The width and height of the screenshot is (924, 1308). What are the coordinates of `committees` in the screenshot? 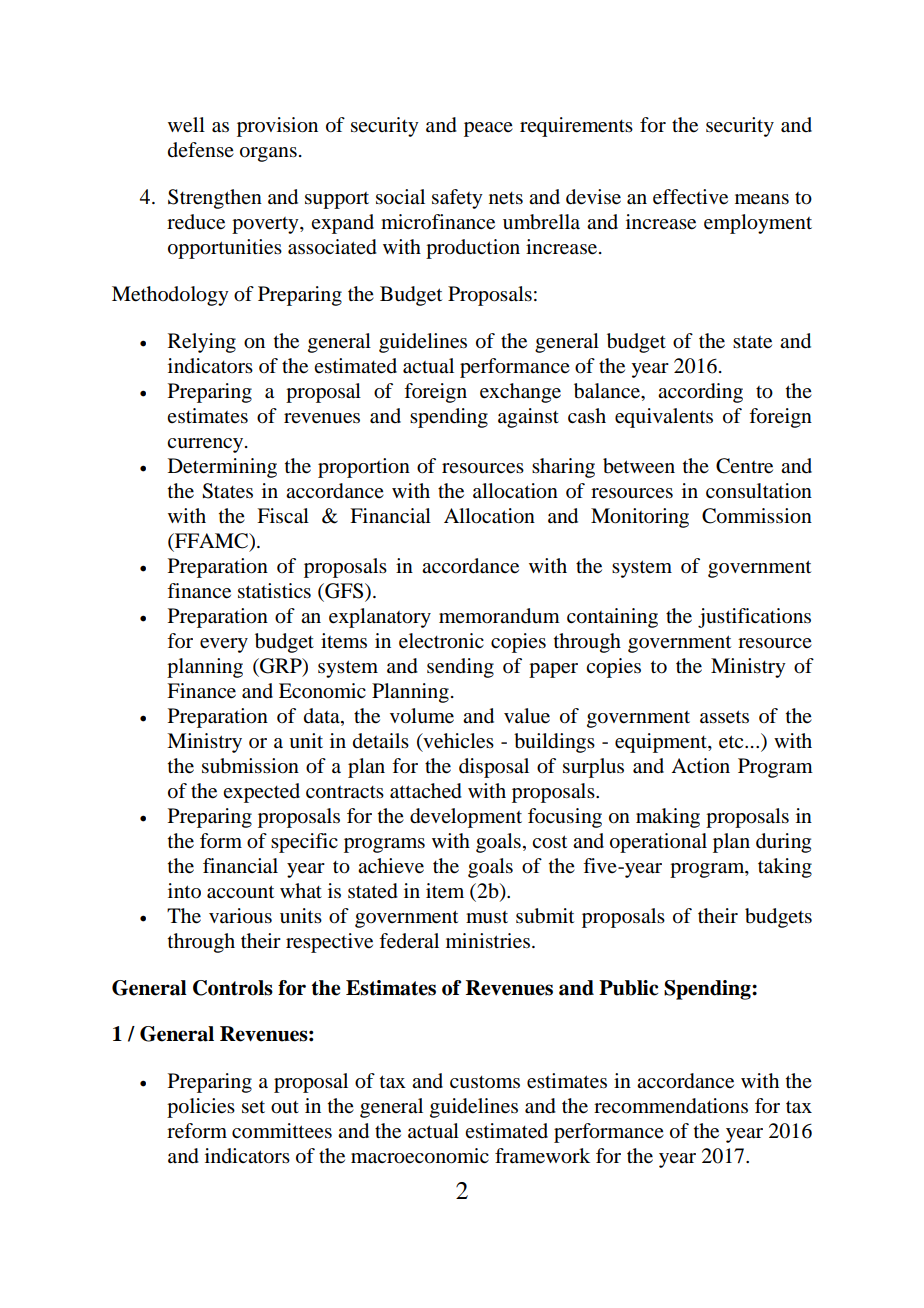 It's located at (282, 1131).
